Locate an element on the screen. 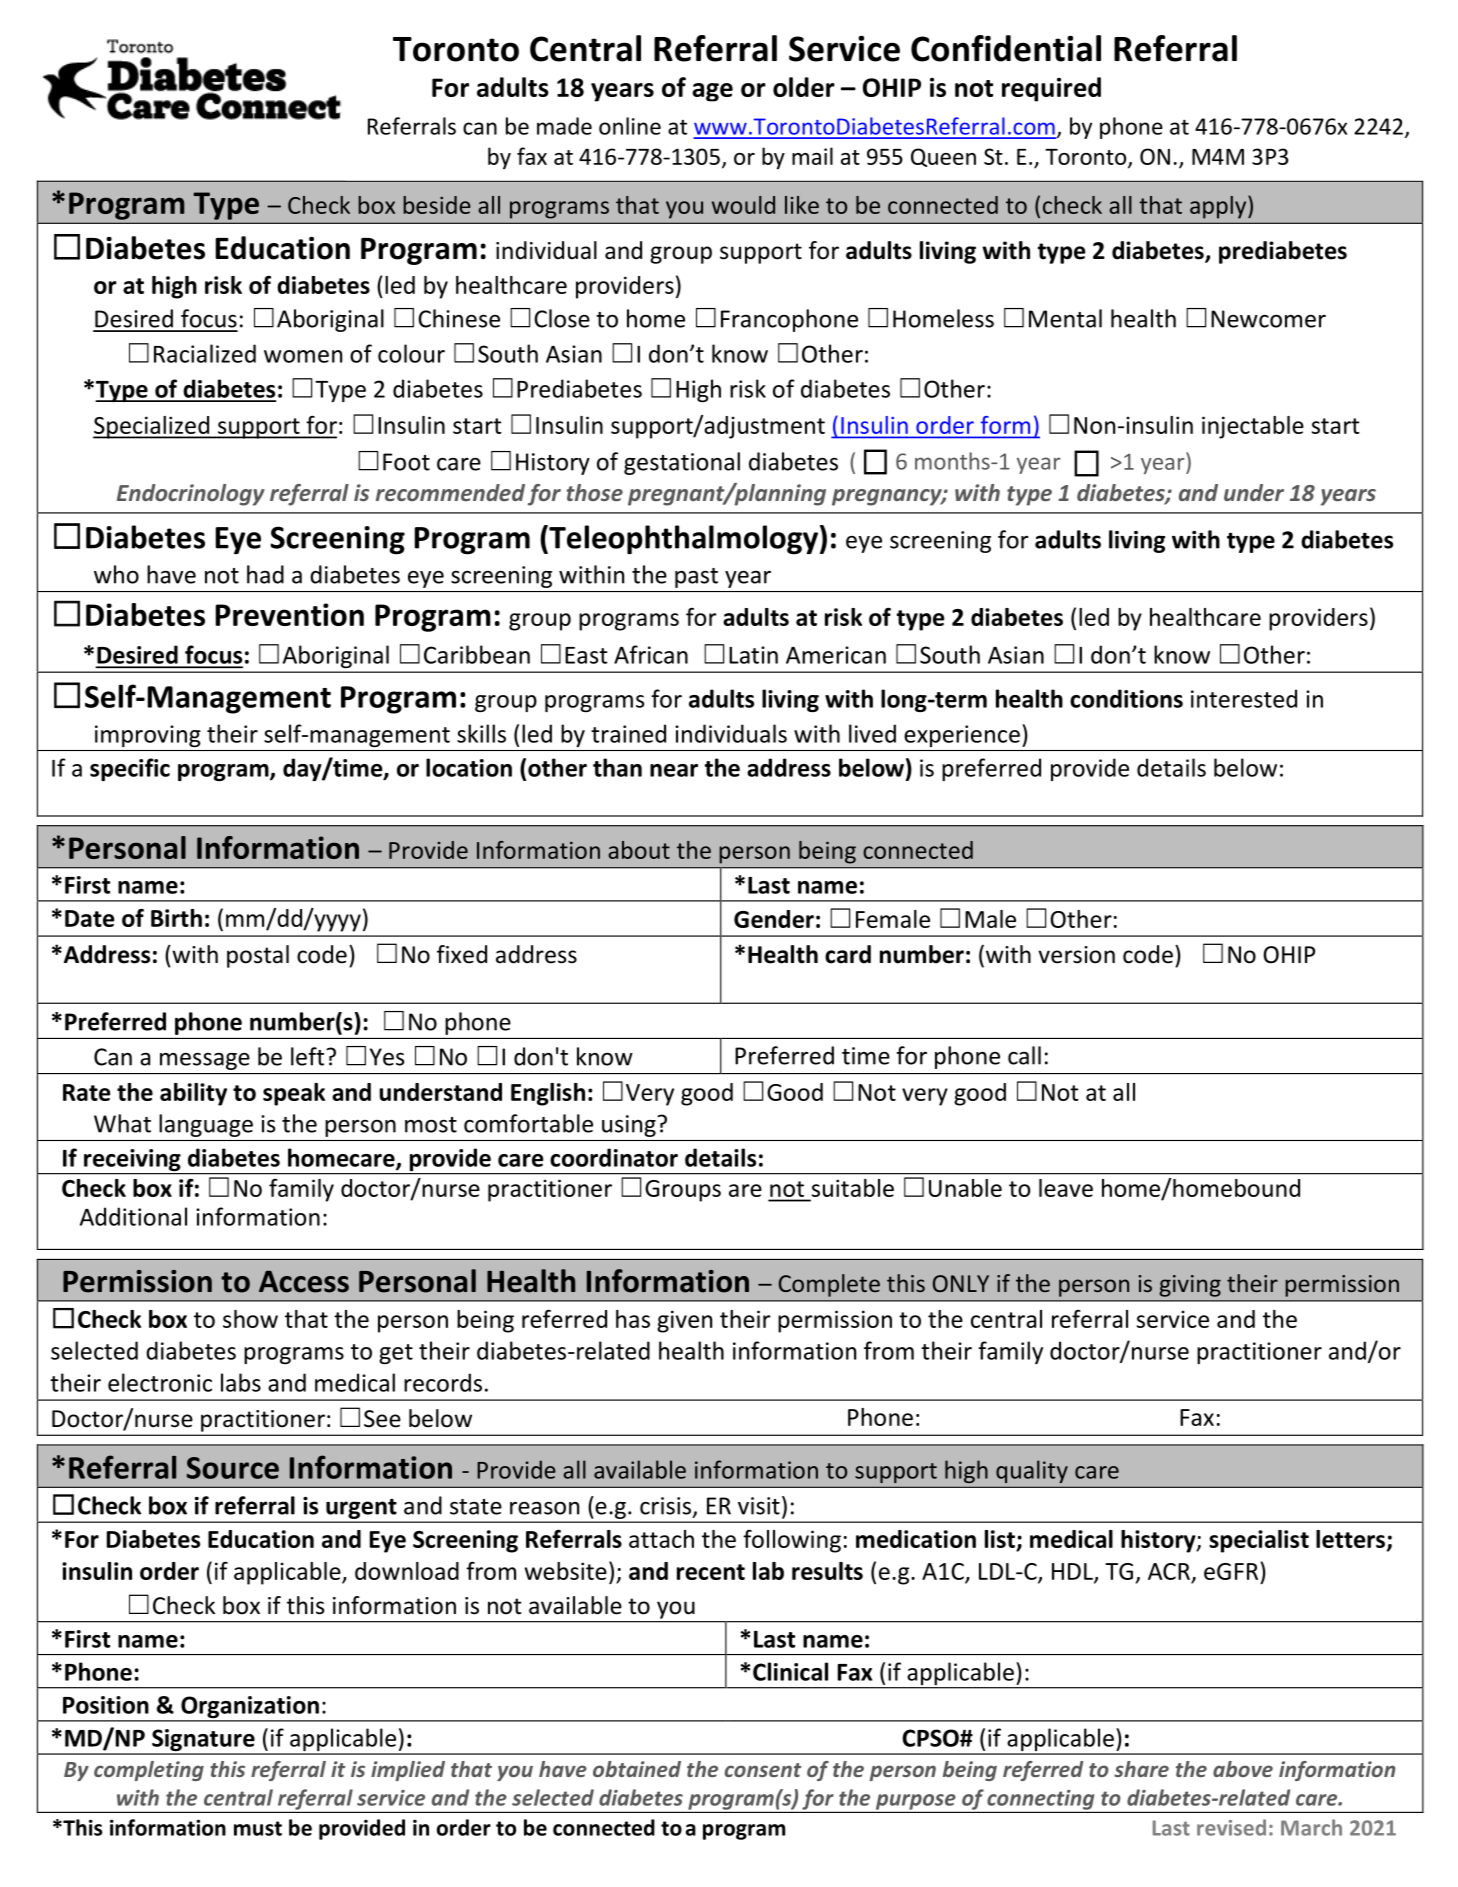 This screenshot has width=1458, height=1887. older is located at coordinates (804, 87).
